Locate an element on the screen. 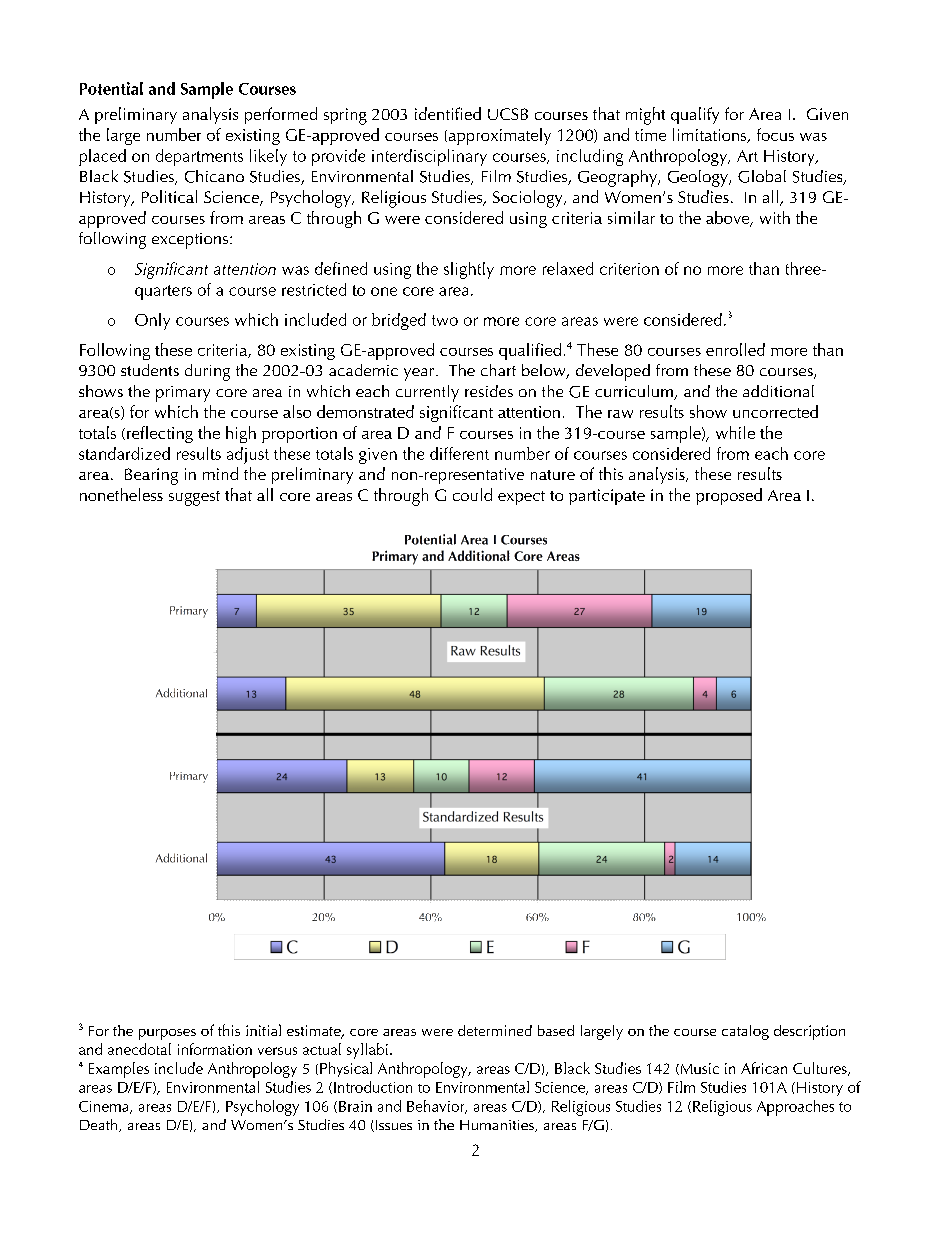 Image resolution: width=952 pixels, height=1233 pixels. information is located at coordinates (215, 1049).
